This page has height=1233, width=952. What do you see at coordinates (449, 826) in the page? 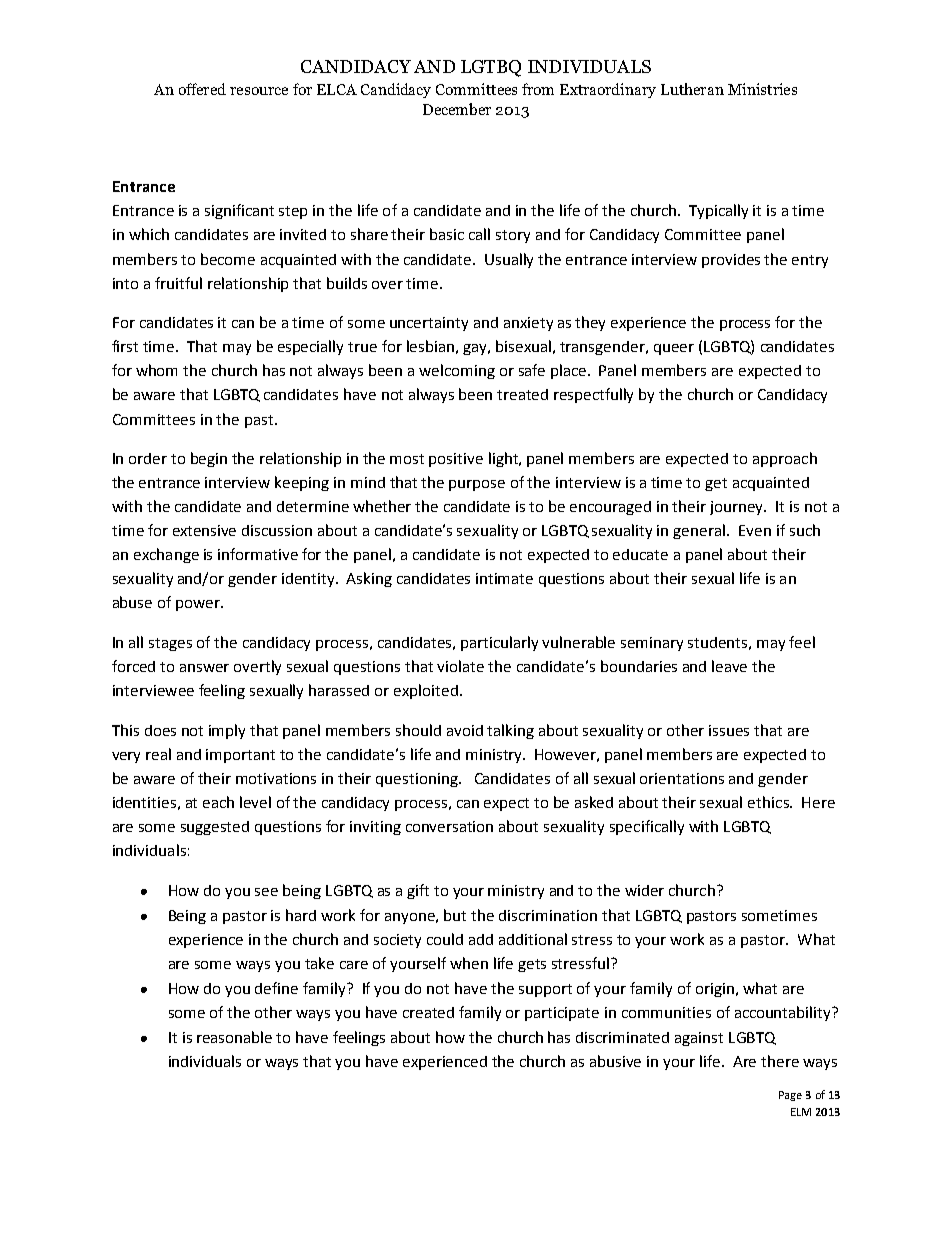
I see `conversation` at bounding box center [449, 826].
